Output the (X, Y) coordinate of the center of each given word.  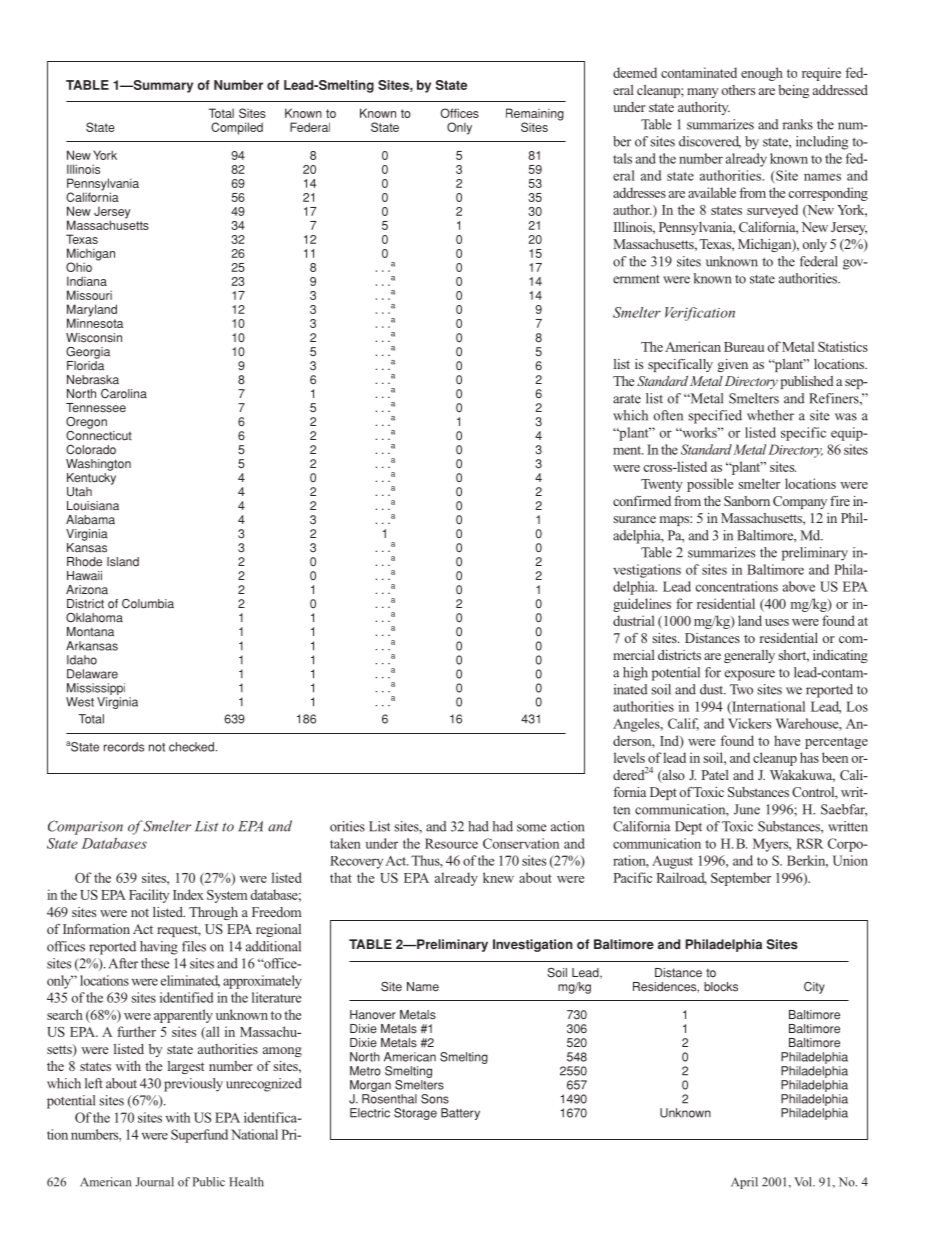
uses (777, 622)
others (738, 90)
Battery (460, 1114)
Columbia (148, 604)
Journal (154, 1182)
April (744, 1183)
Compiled (237, 128)
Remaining (535, 115)
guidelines (642, 605)
